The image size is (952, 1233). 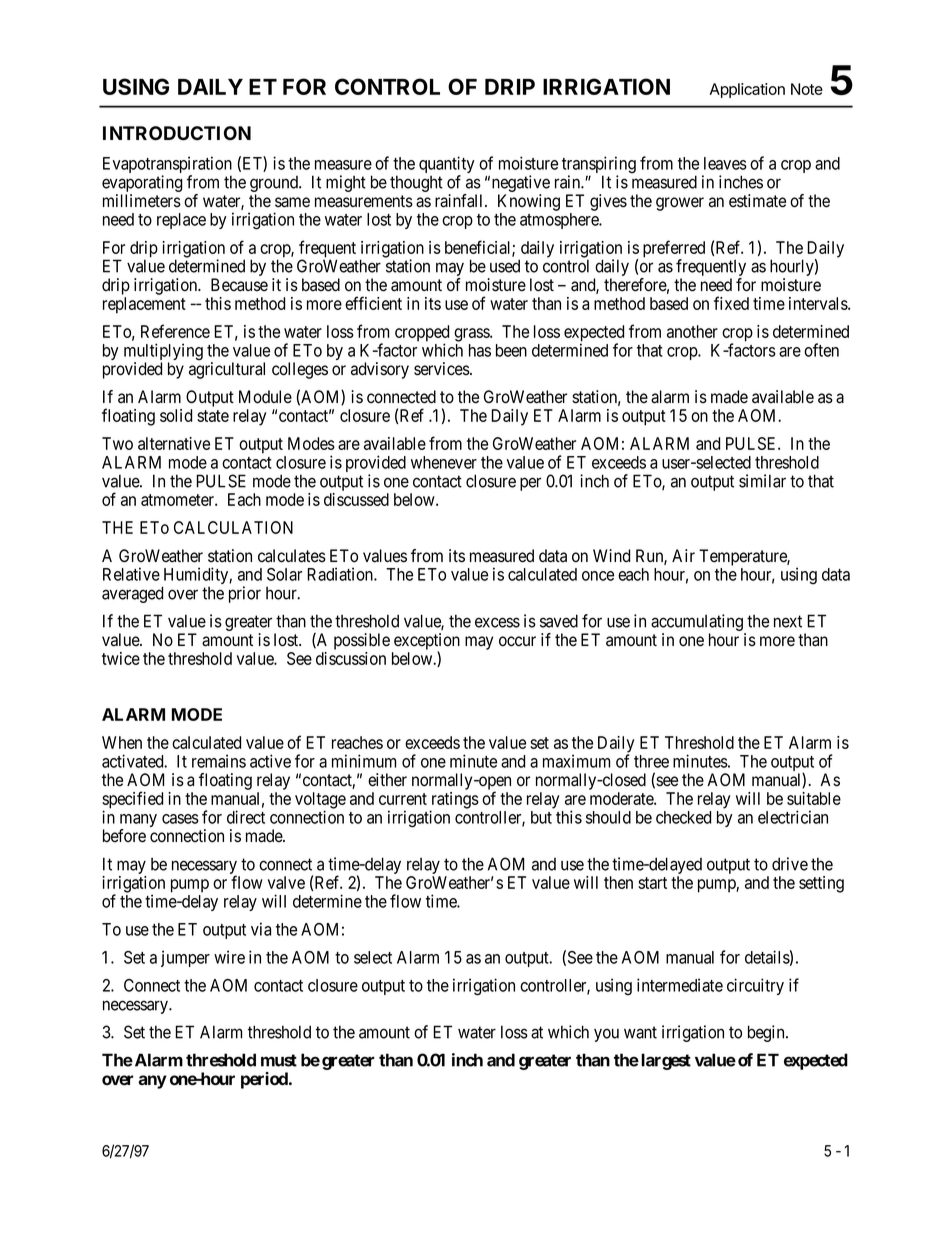 What do you see at coordinates (177, 133) in the screenshot?
I see `INTRODUCTION` at bounding box center [177, 133].
